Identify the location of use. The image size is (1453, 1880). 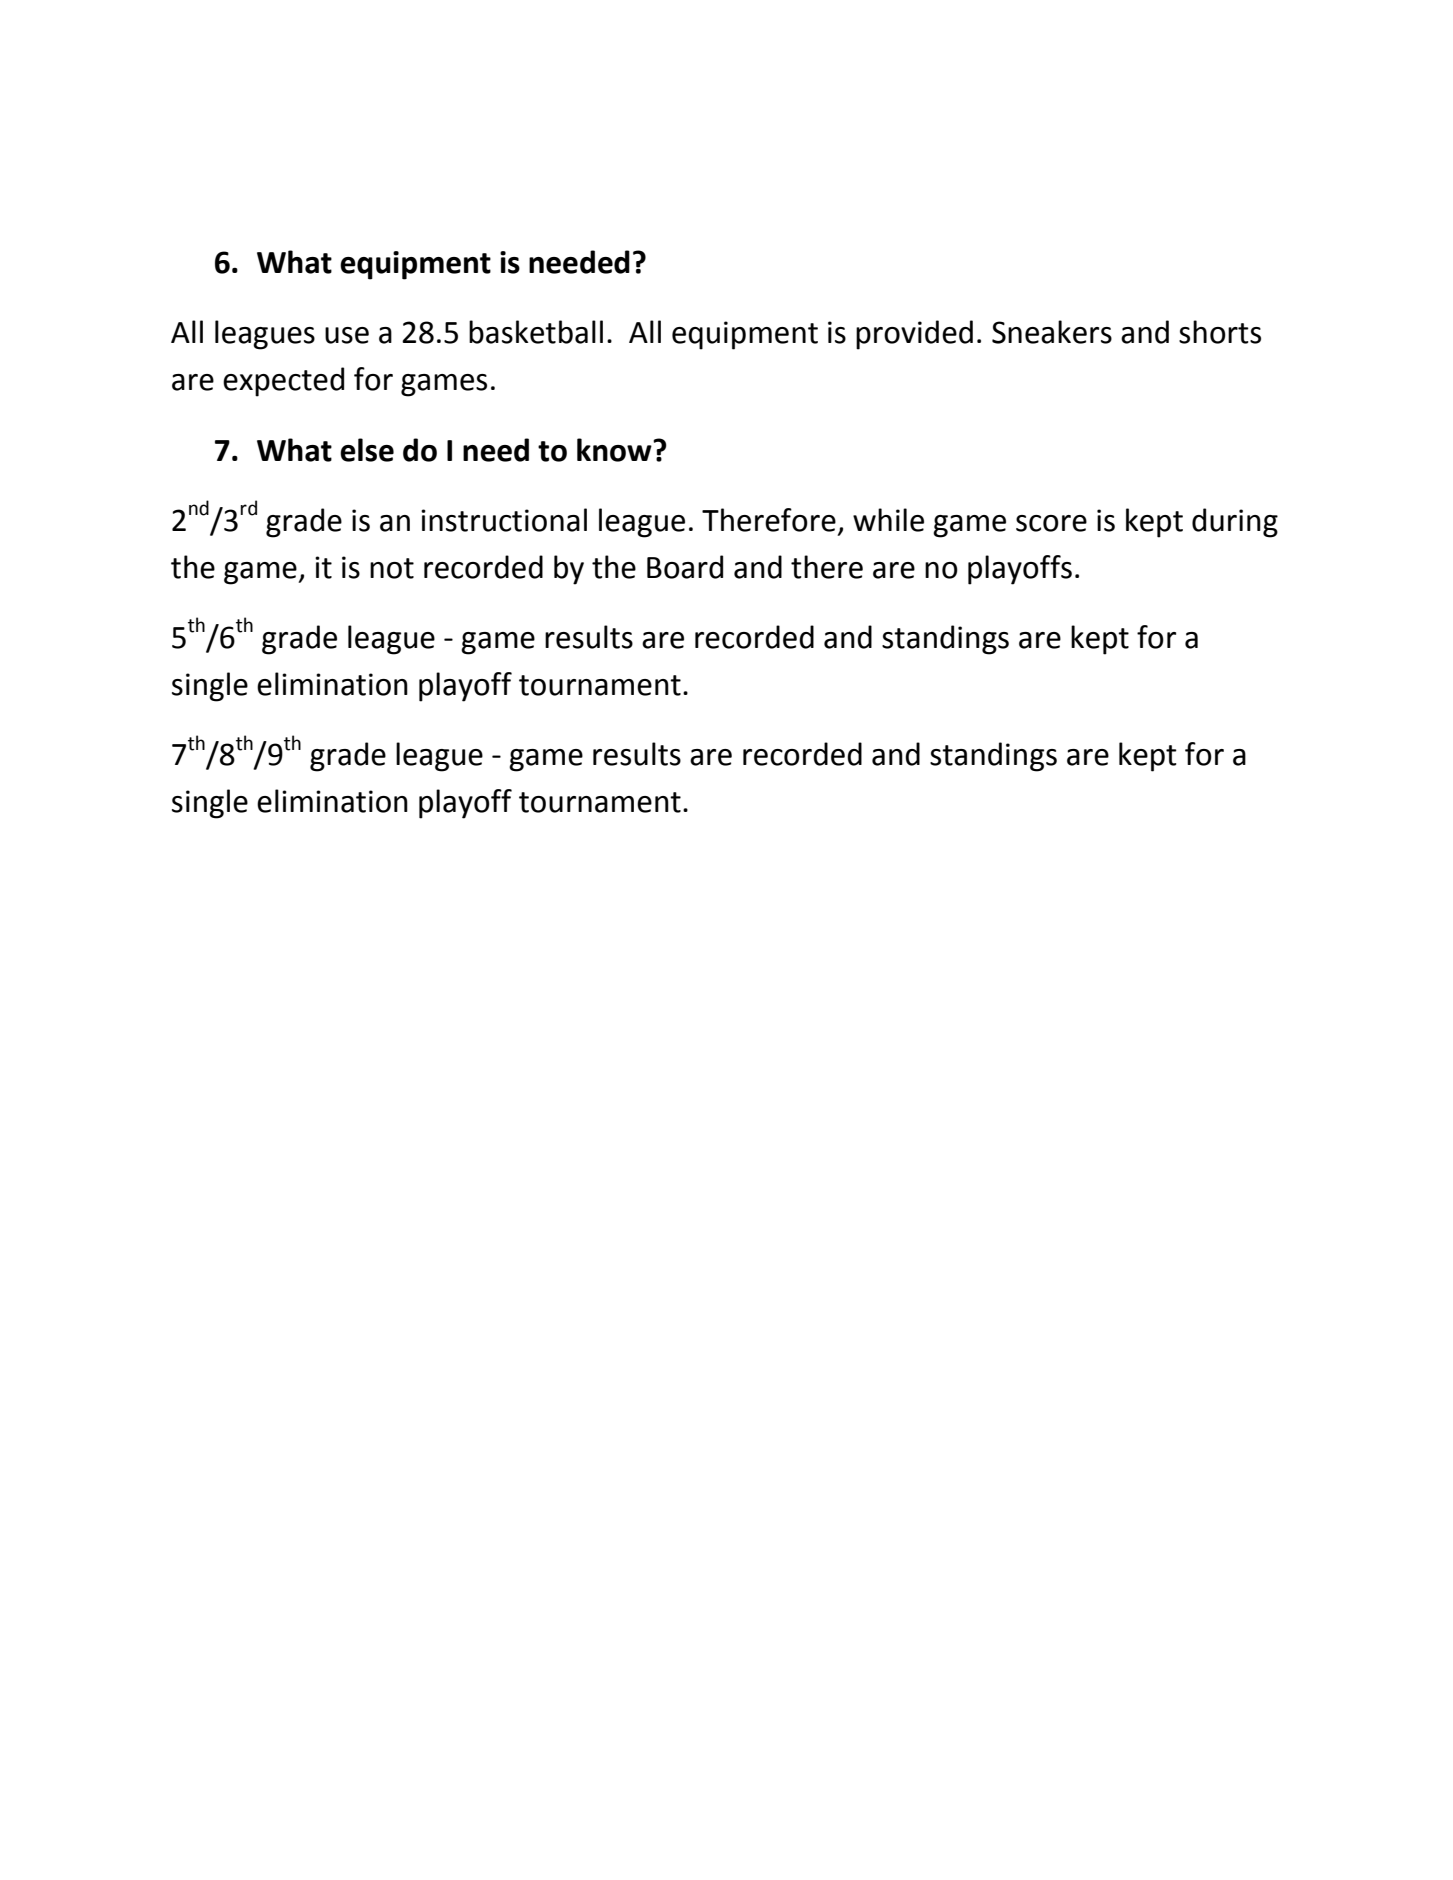
(347, 335).
